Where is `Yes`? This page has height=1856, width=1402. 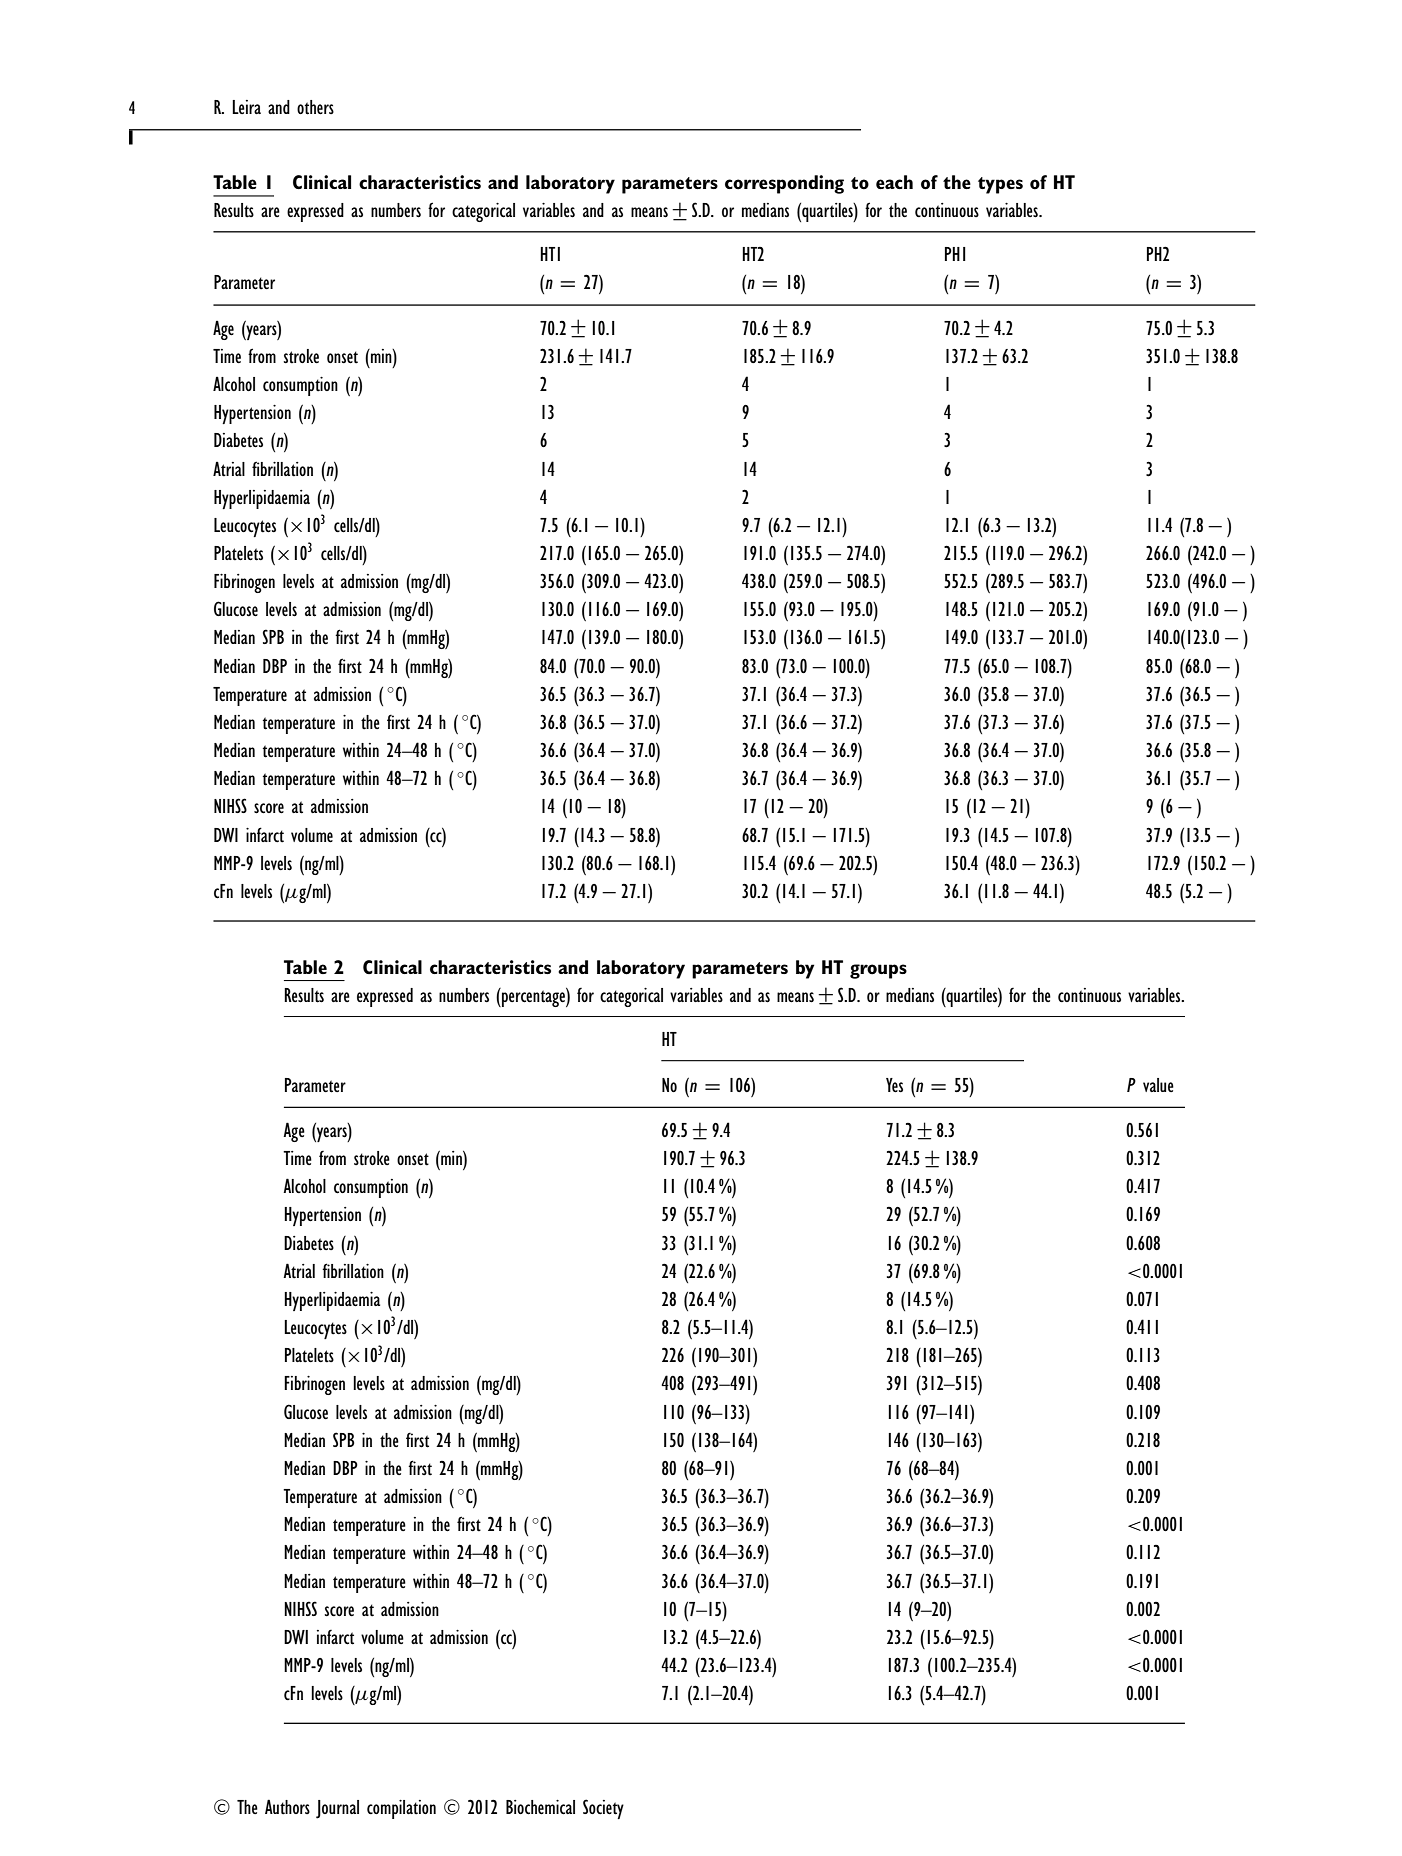
Yes is located at coordinates (894, 1085).
